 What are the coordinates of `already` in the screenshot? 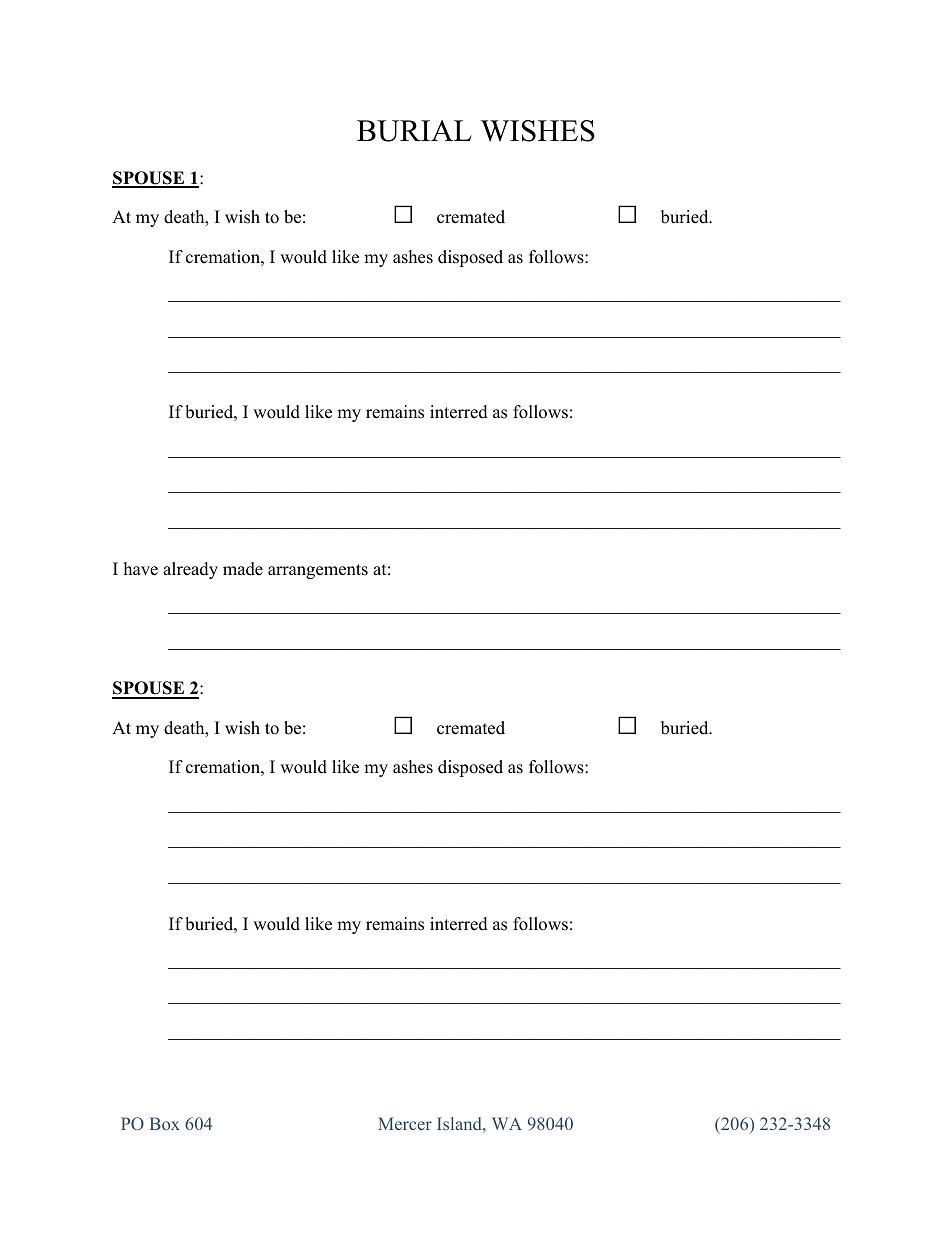 It's located at (190, 570).
